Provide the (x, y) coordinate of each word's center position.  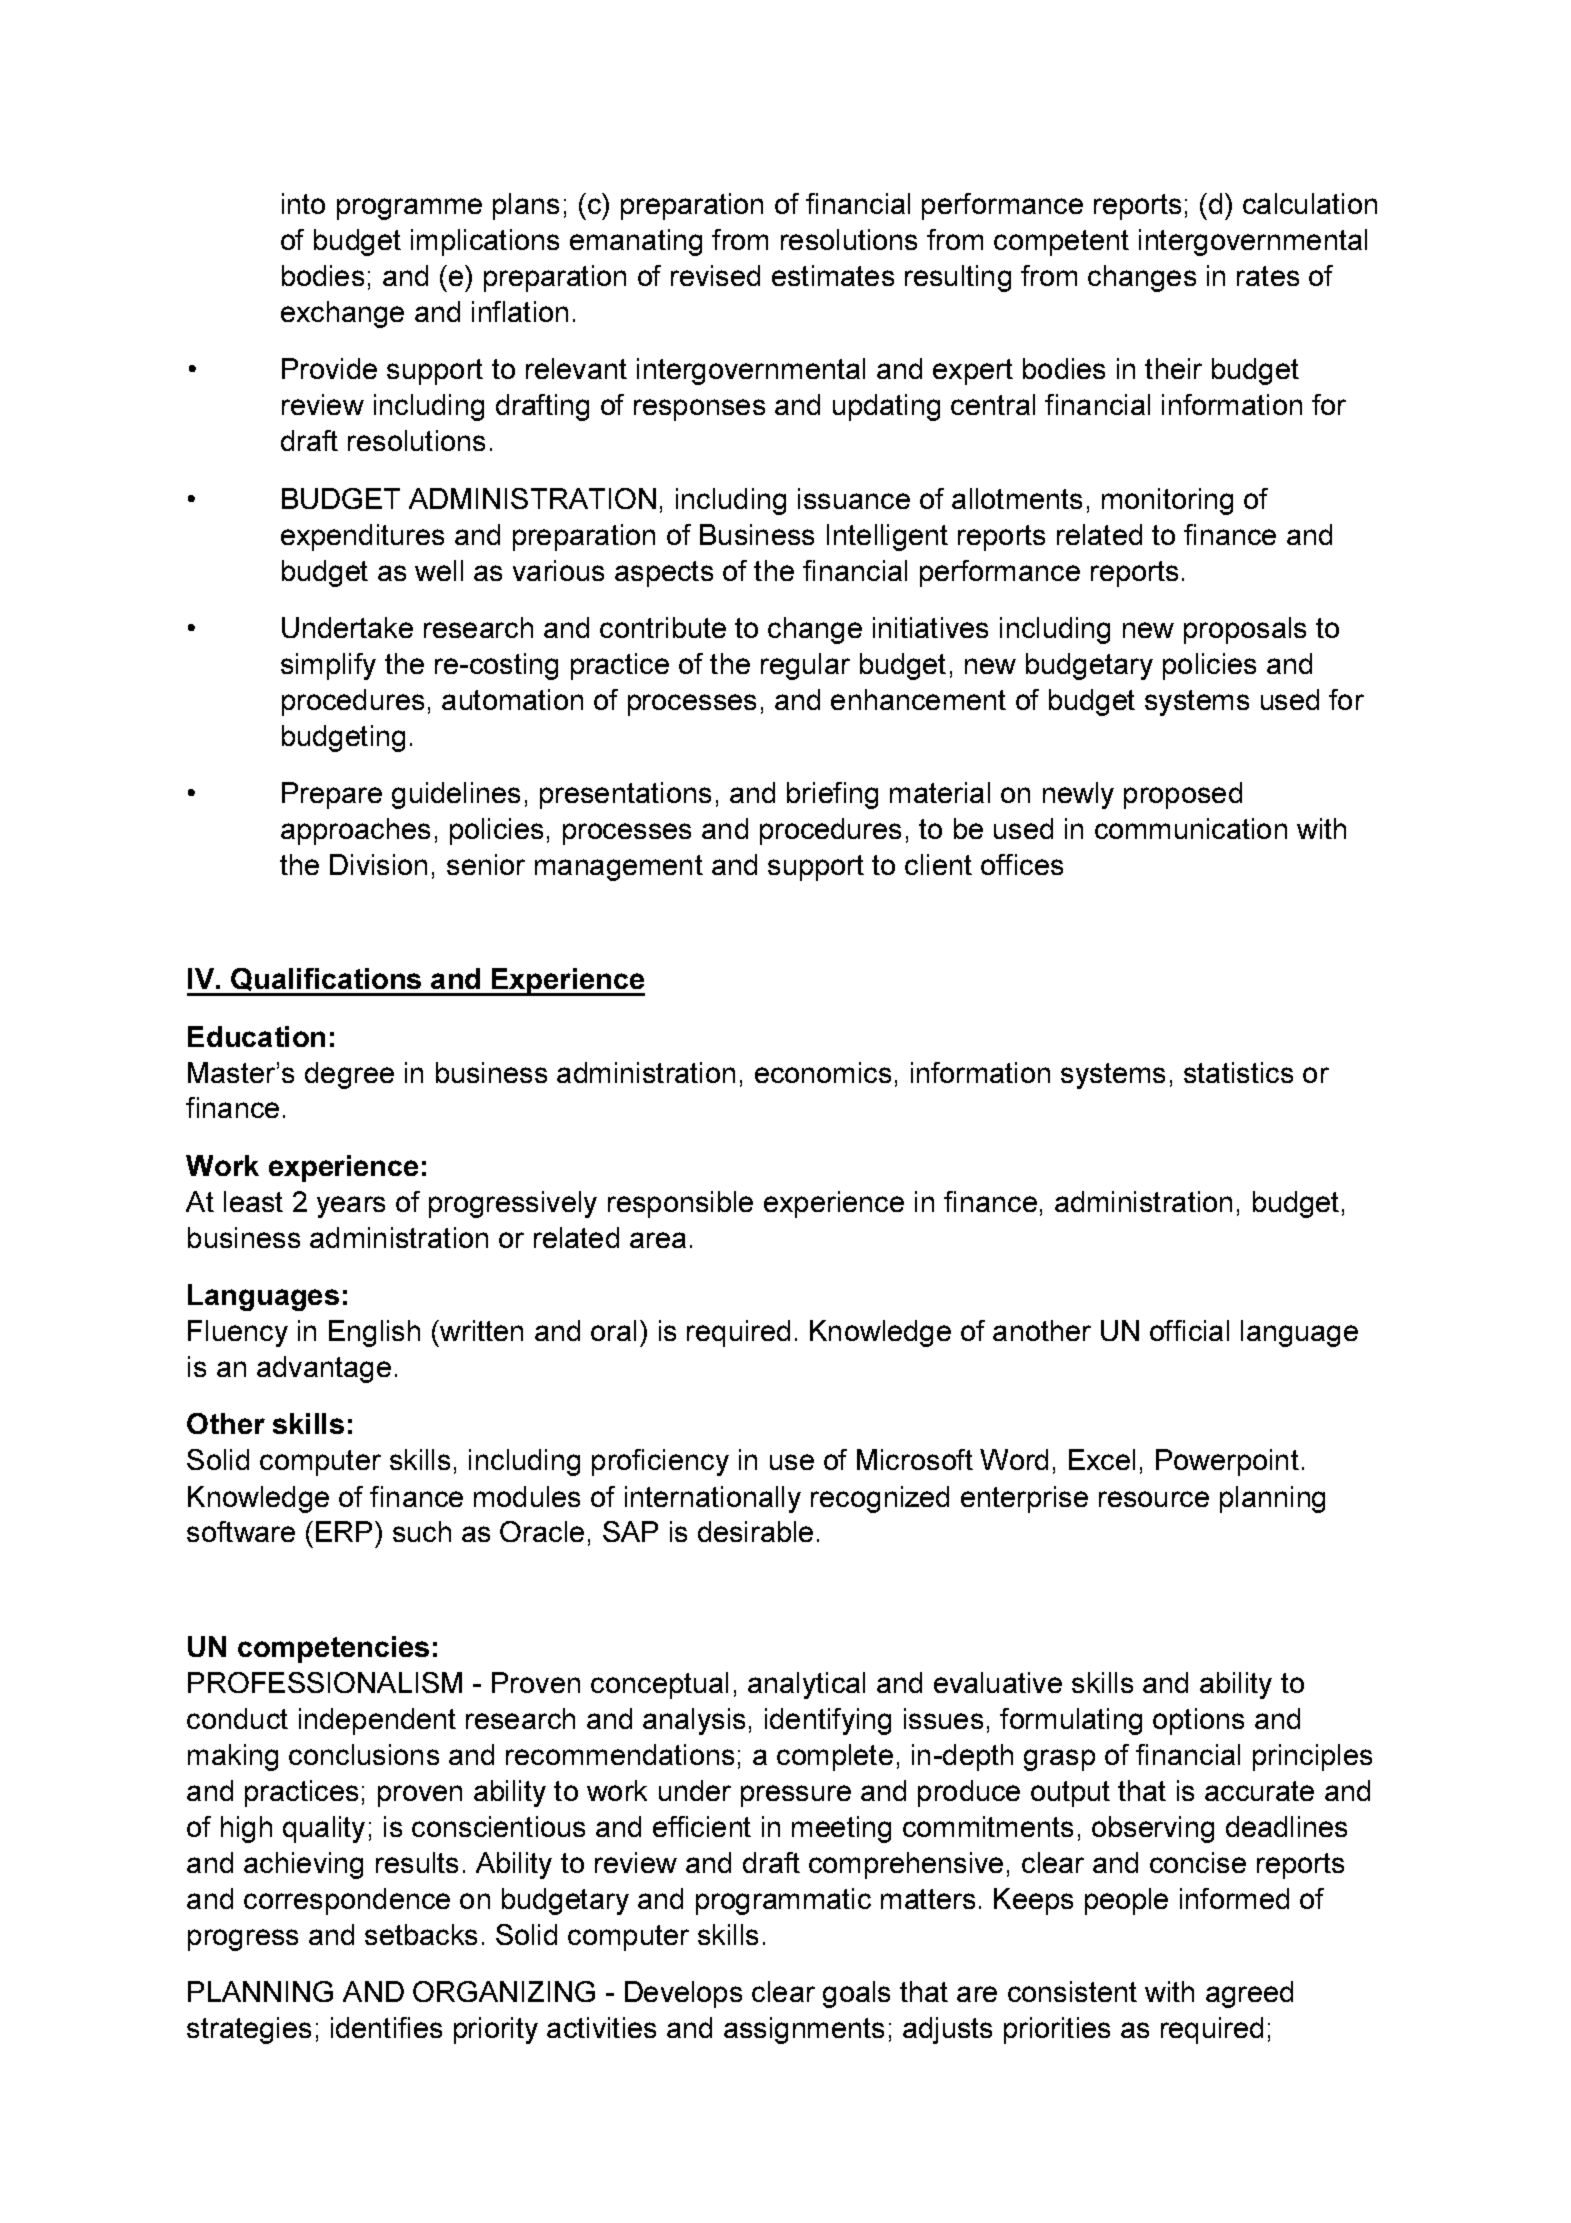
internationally (713, 1499)
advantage (324, 1369)
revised (715, 275)
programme (409, 209)
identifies (386, 2027)
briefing (832, 795)
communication (1191, 828)
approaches (355, 831)
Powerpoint (1227, 1462)
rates (1268, 276)
